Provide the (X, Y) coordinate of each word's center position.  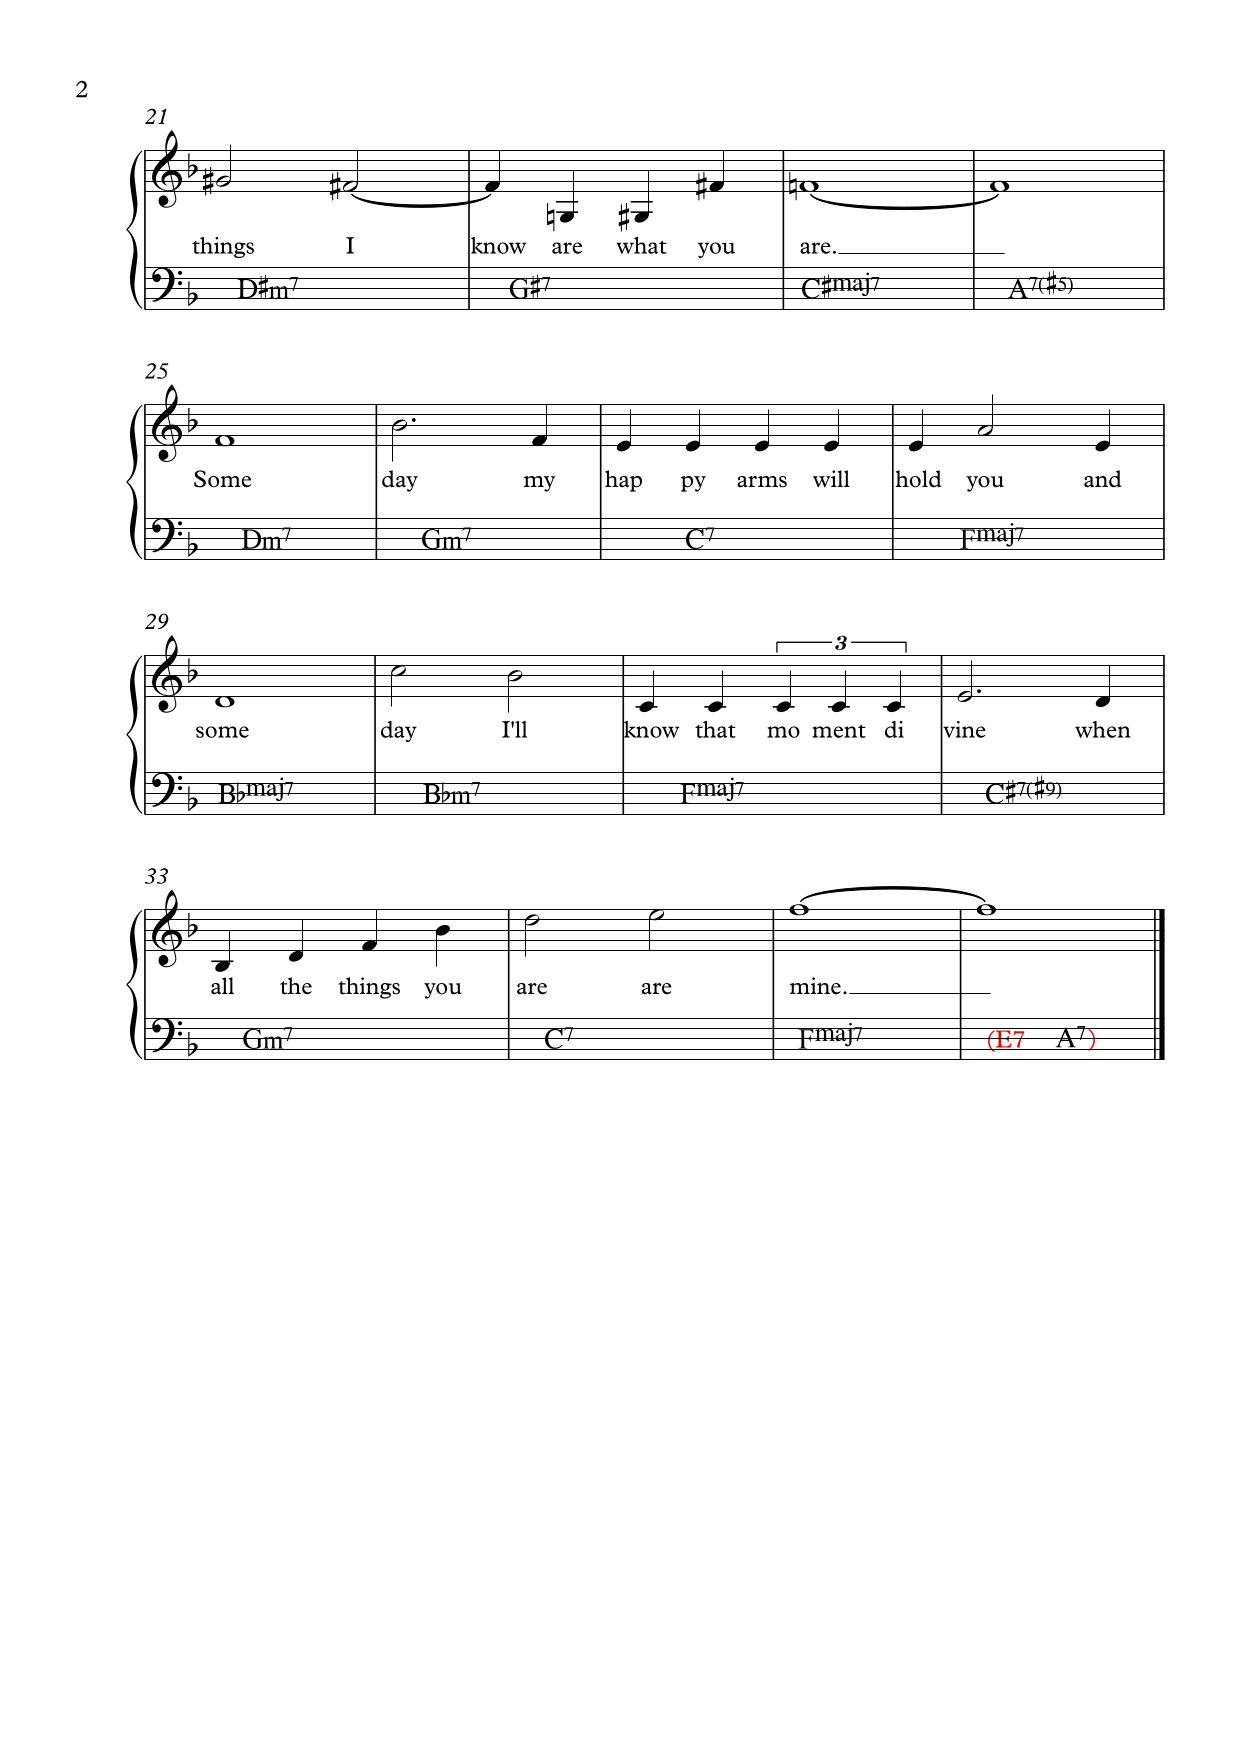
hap (623, 481)
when (1103, 729)
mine (815, 986)
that (715, 729)
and (1103, 479)
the (296, 986)
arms (762, 482)
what (641, 245)
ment (839, 731)
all (222, 986)
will (831, 479)
